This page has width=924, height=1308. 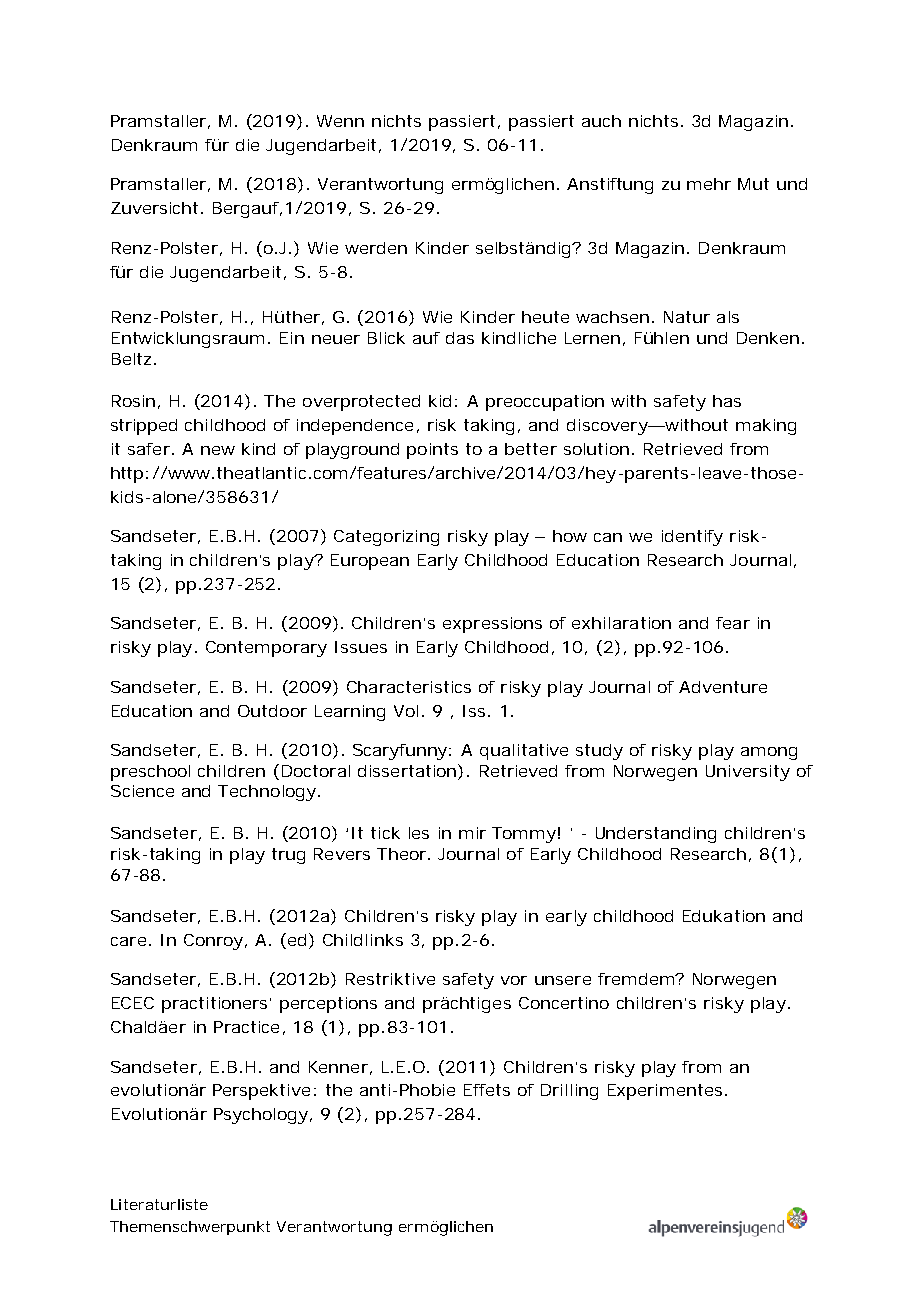 What do you see at coordinates (136, 402) in the page?
I see `Rosin` at bounding box center [136, 402].
